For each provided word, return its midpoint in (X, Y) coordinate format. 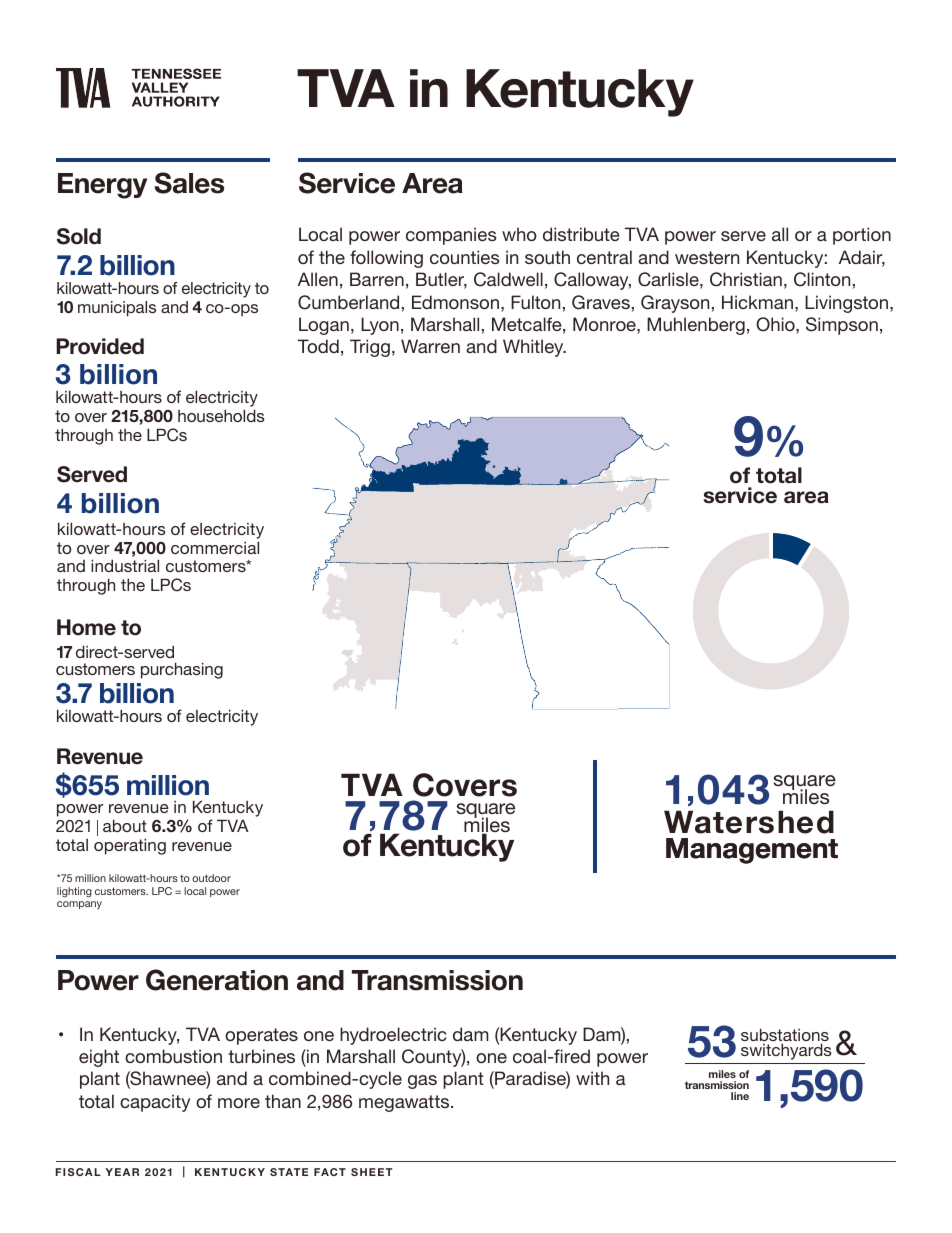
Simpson (842, 326)
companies (451, 236)
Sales (189, 183)
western (707, 257)
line (740, 1096)
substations (785, 1036)
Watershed (749, 822)
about (125, 825)
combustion (173, 1056)
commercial (215, 547)
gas (422, 1082)
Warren (430, 346)
